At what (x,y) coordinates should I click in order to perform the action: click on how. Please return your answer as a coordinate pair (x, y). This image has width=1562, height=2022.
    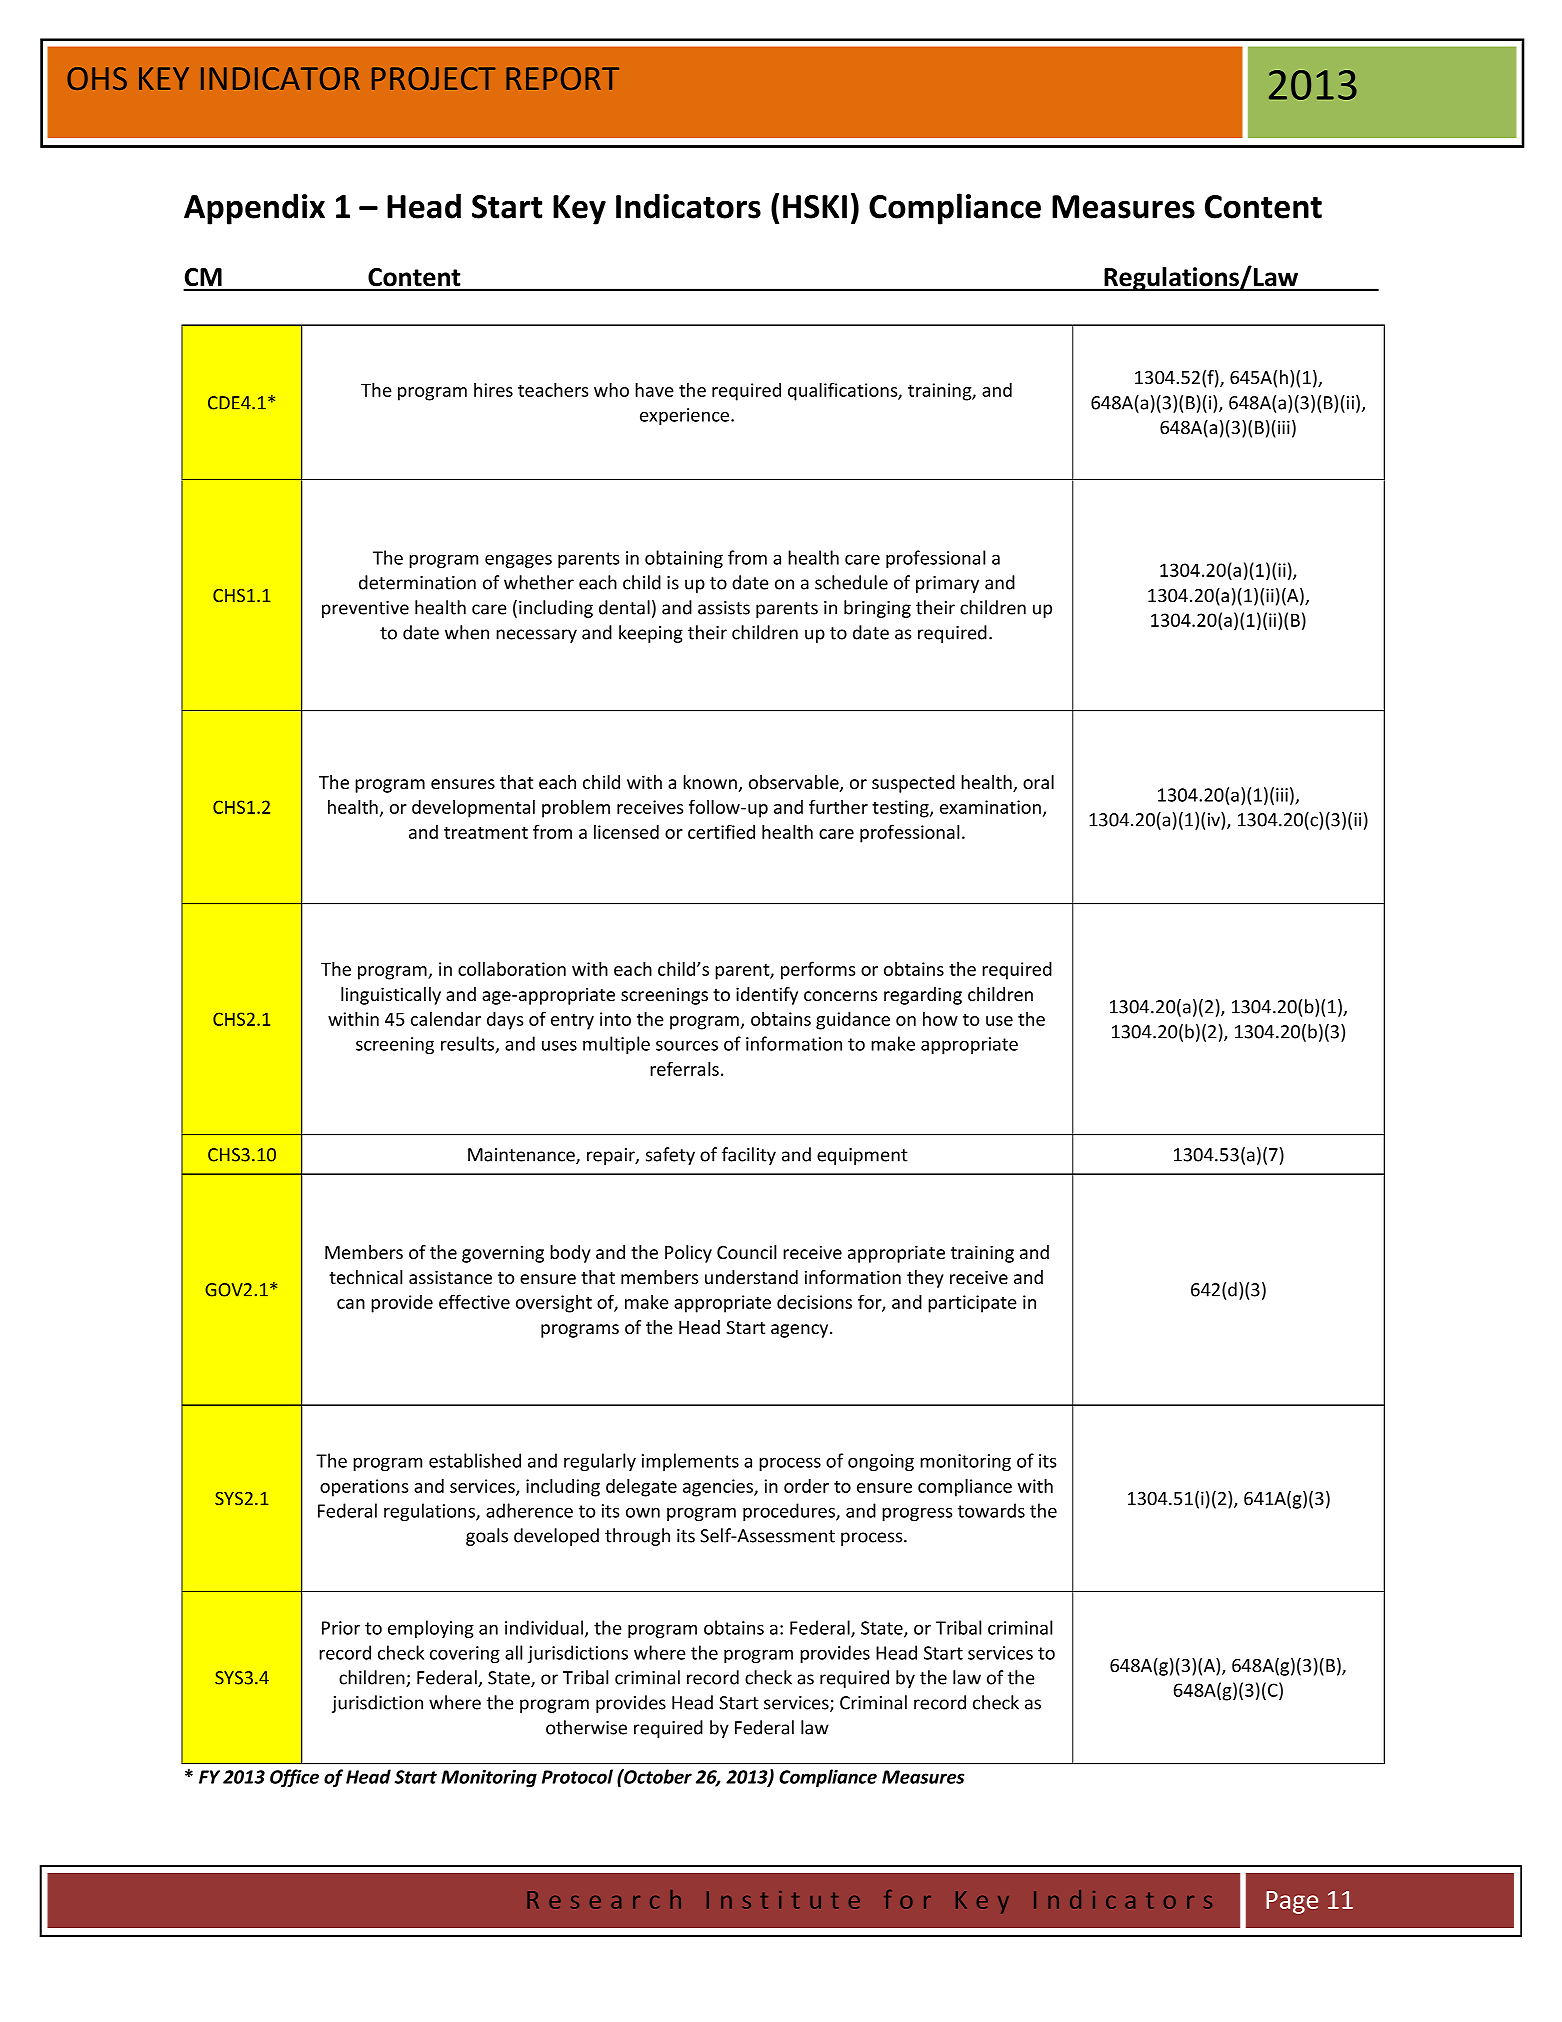
    Looking at the image, I should click on (940, 1019).
